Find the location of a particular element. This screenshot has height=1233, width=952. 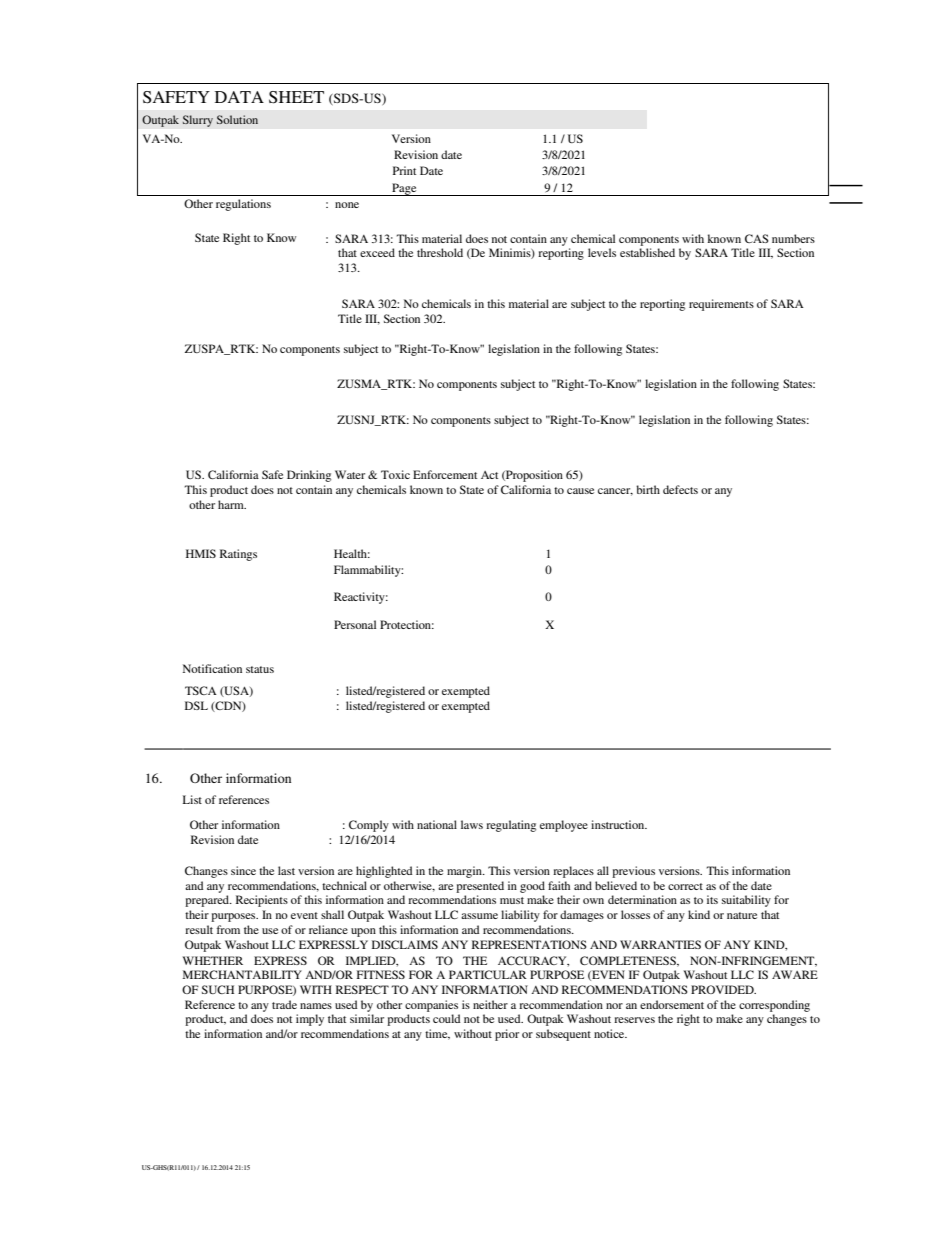

Drinking is located at coordinates (309, 476).
